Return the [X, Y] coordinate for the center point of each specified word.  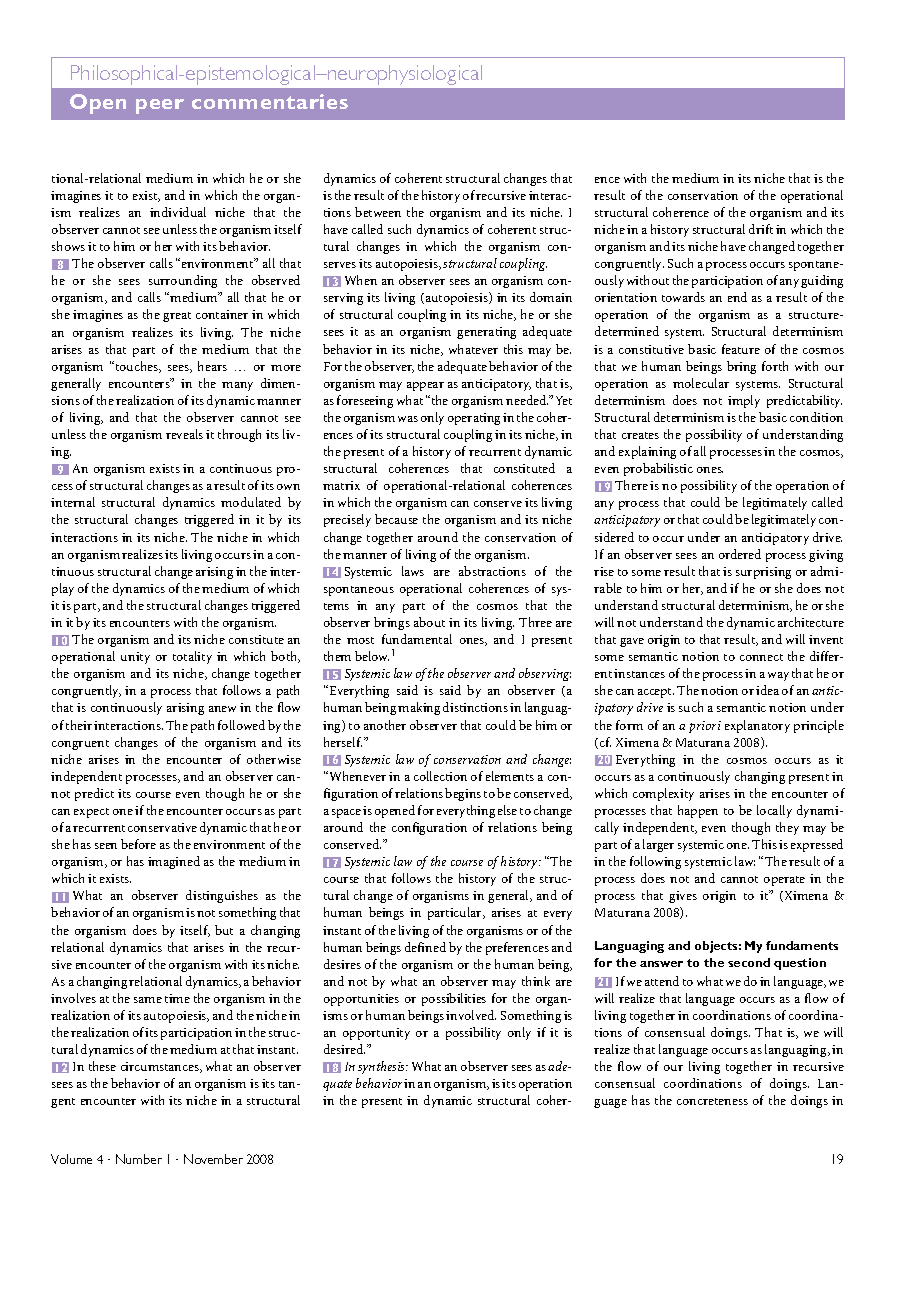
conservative [162, 827]
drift [761, 229]
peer [160, 106]
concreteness [712, 1101]
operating [474, 419]
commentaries [270, 101]
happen [698, 811]
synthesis [383, 1067]
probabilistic [658, 469]
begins [463, 794]
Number [139, 1159]
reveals [184, 434]
